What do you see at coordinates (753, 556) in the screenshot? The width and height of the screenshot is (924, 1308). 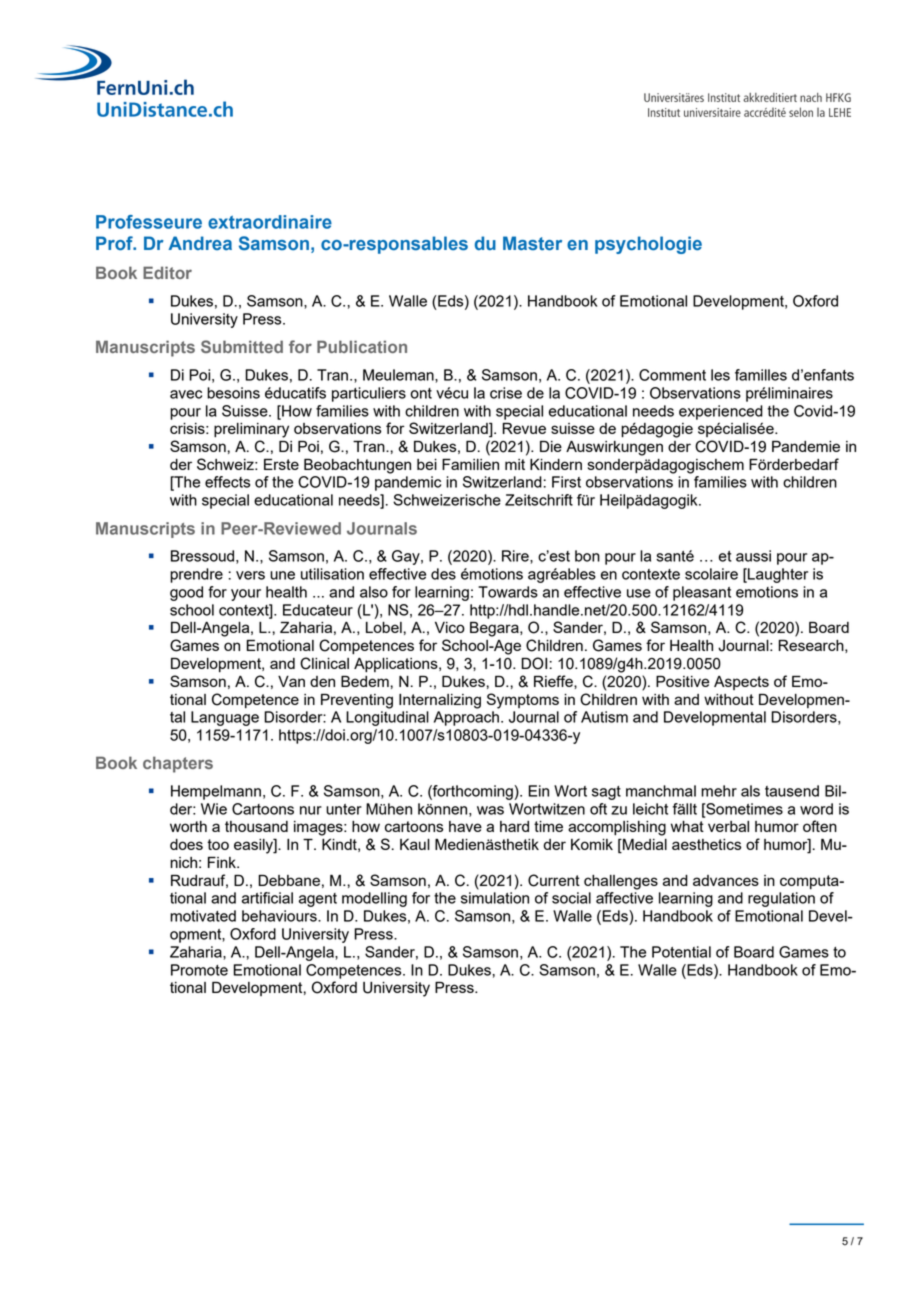 I see `aussi` at bounding box center [753, 556].
